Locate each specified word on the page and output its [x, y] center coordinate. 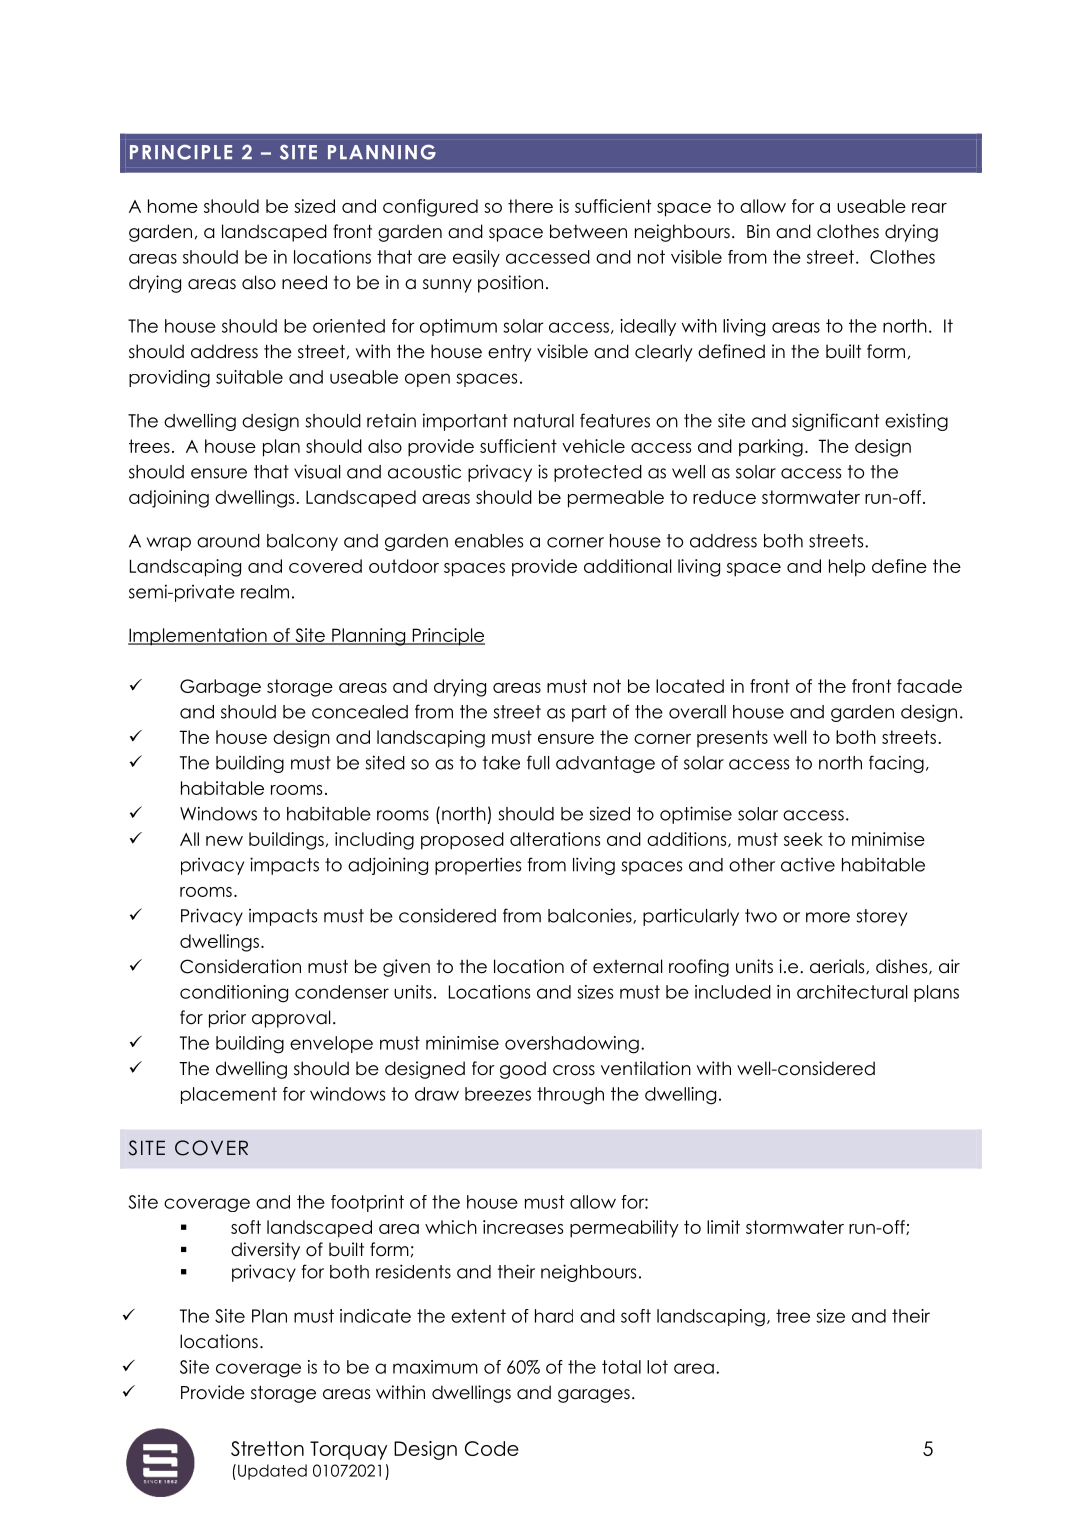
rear [929, 208]
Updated [272, 1472]
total [621, 1367]
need [304, 282]
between [588, 231]
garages [594, 1396]
